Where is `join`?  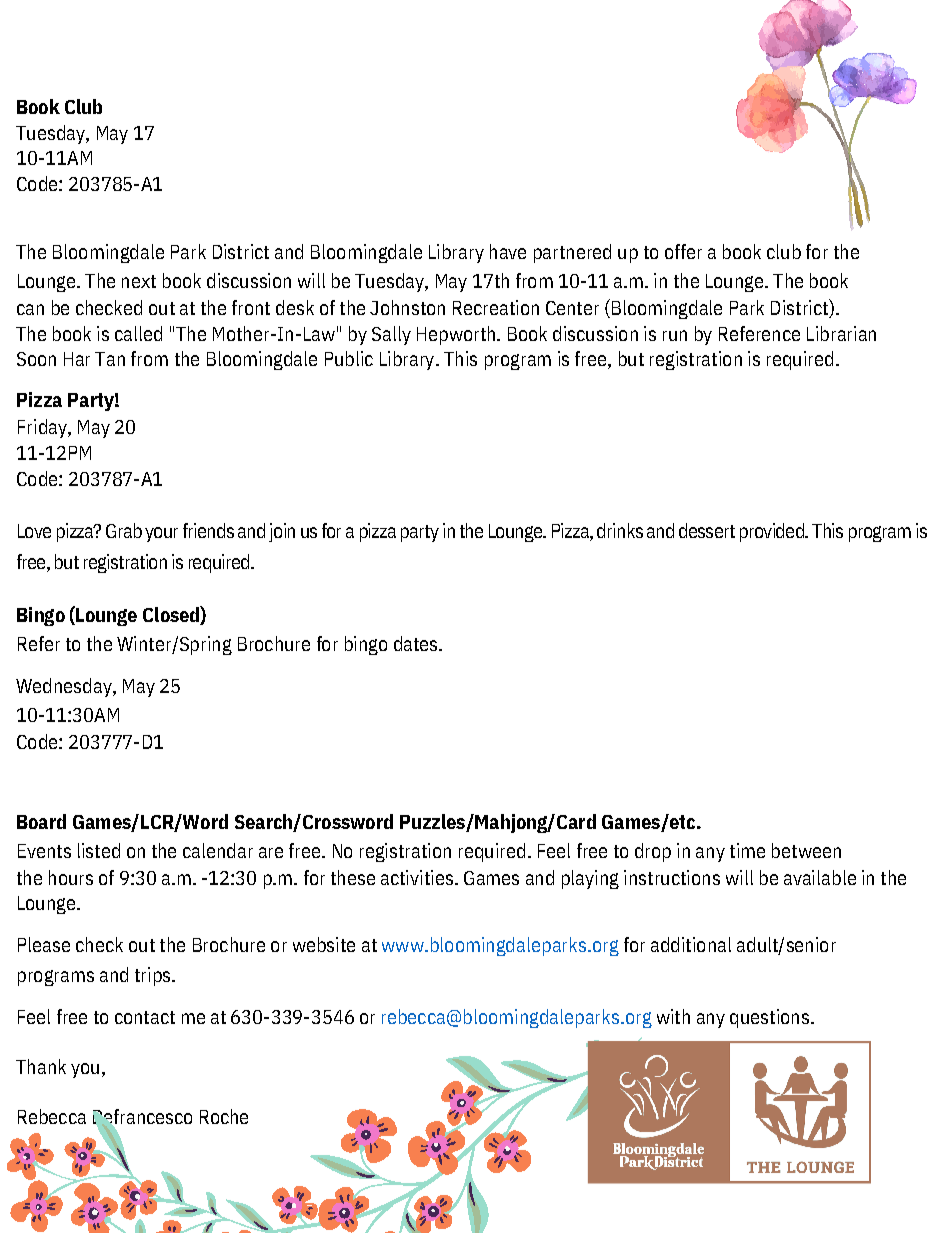 join is located at coordinates (282, 532).
